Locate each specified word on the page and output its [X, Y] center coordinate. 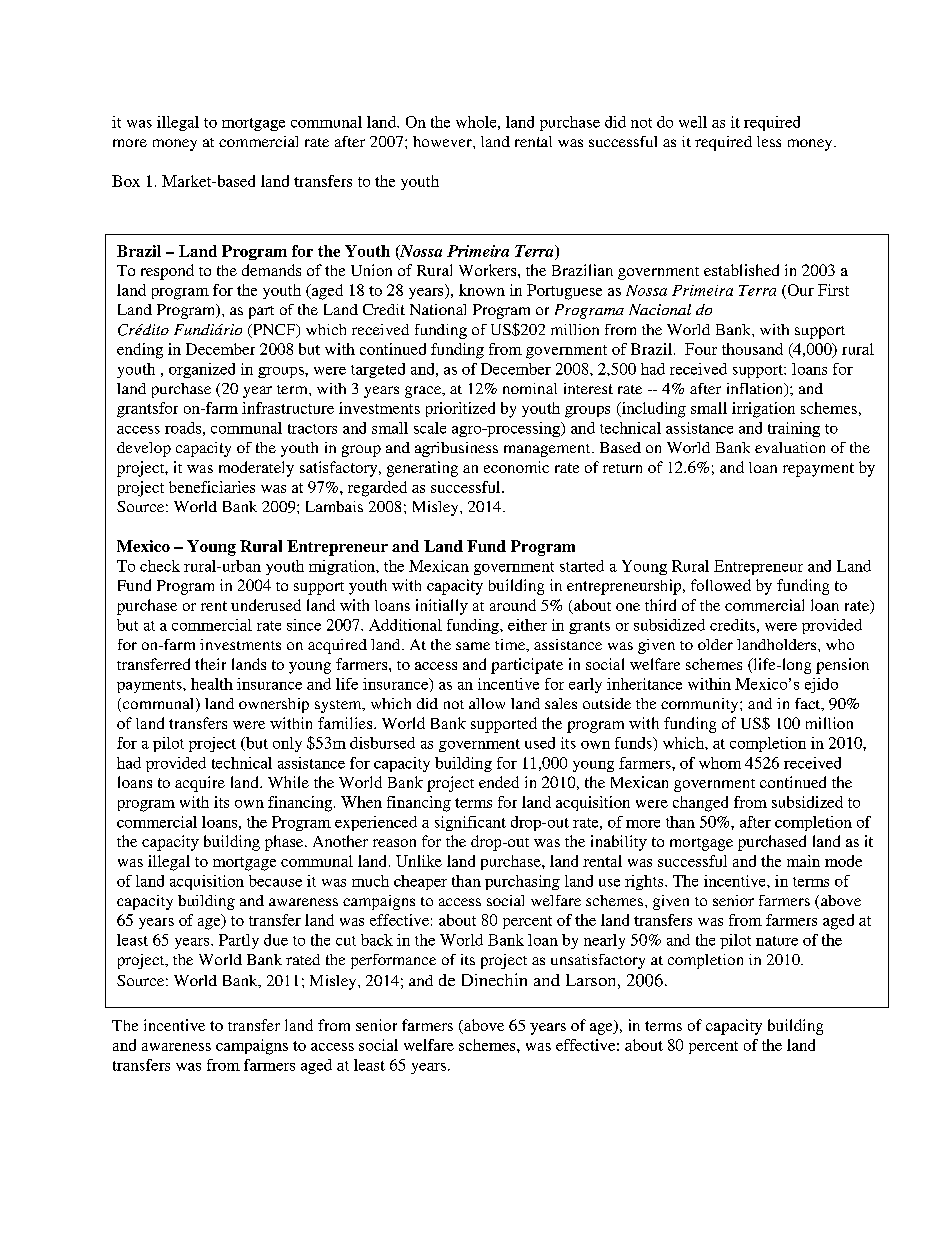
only [287, 744]
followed [721, 585]
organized [202, 370]
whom [720, 763]
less [769, 141]
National [438, 309]
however [443, 141]
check [160, 566]
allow [487, 703]
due [276, 940]
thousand [752, 349]
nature [777, 941]
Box [126, 181]
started [582, 566]
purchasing [522, 882]
